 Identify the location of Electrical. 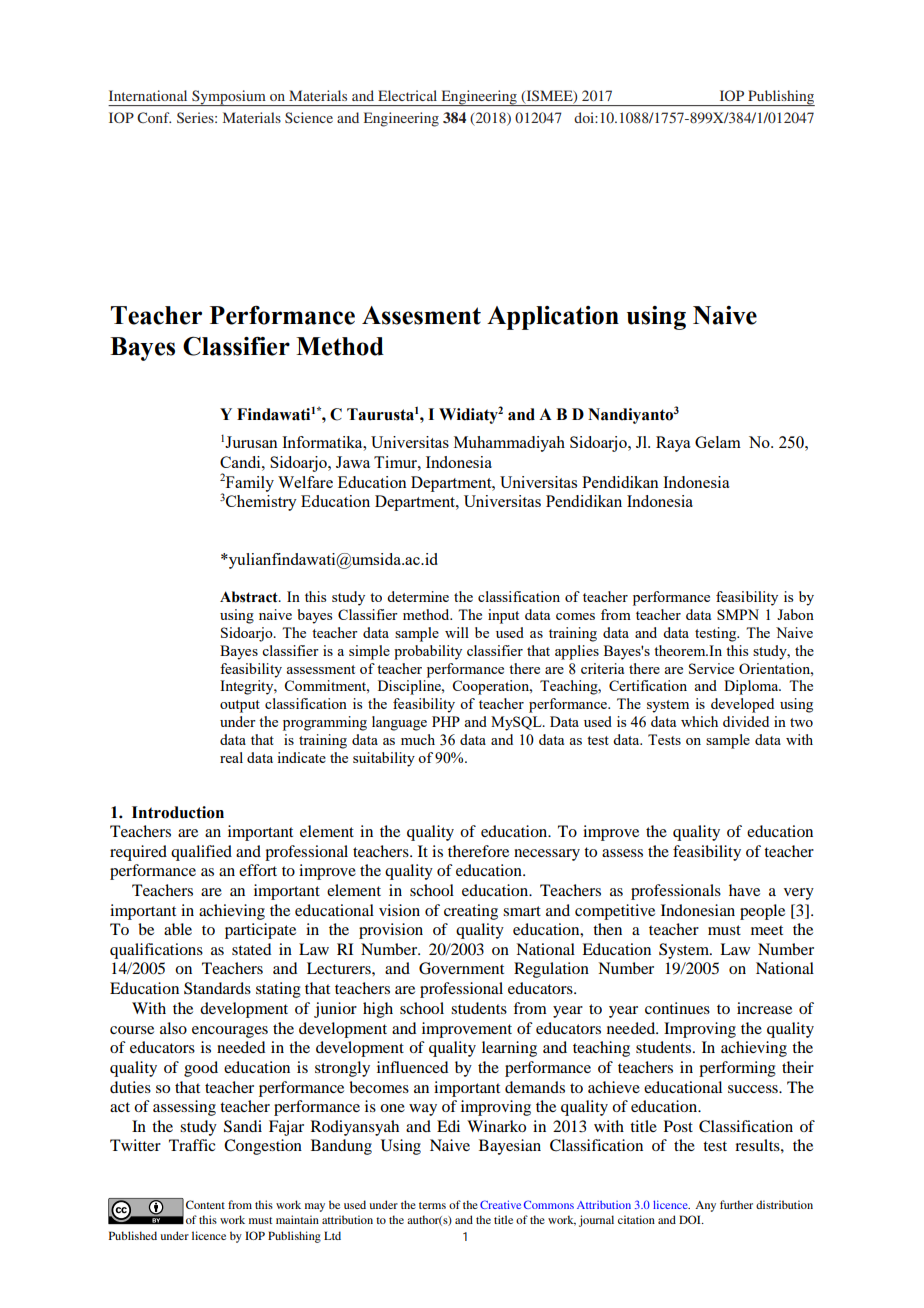
(407, 95).
